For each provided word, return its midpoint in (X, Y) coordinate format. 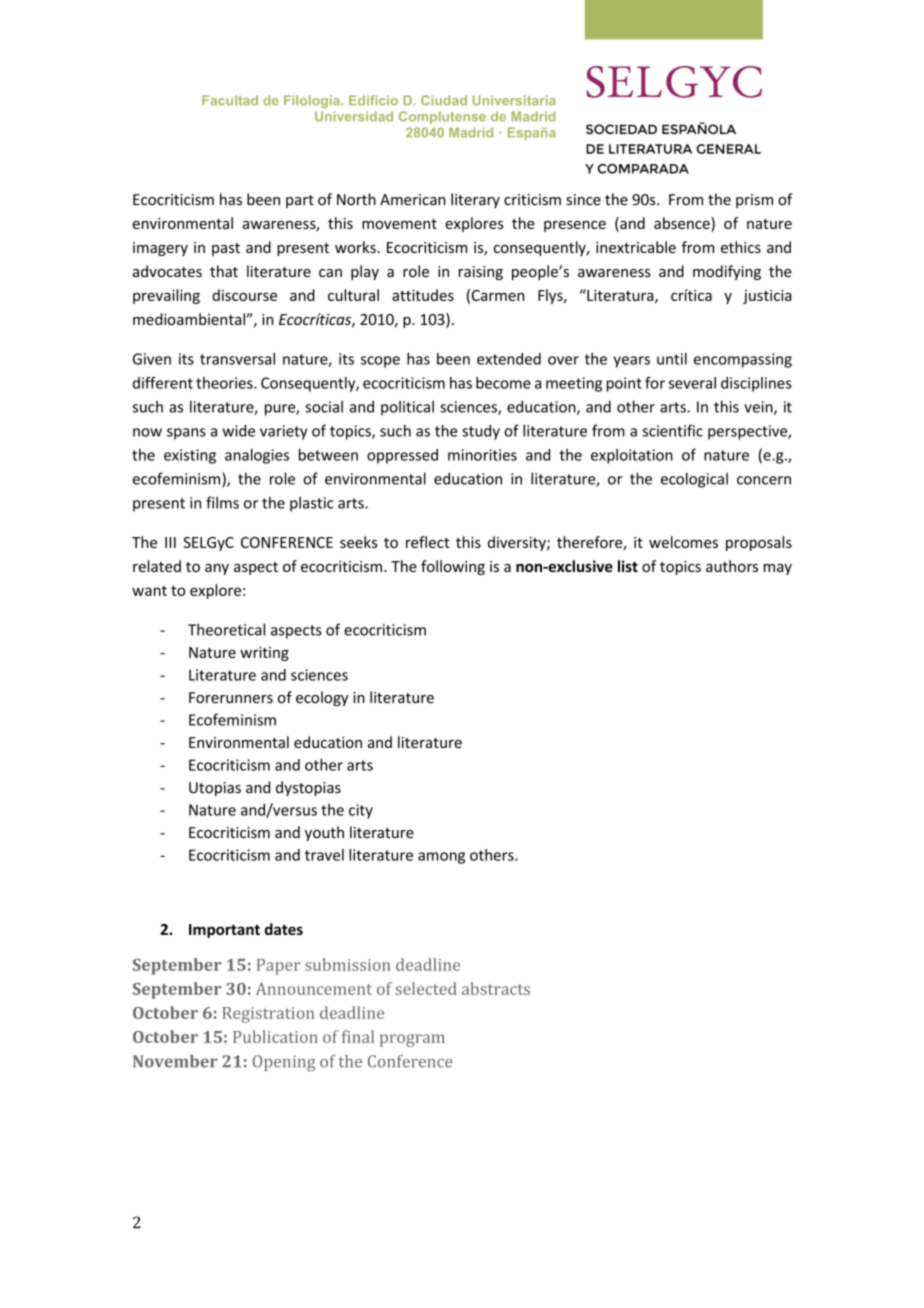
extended (509, 359)
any (217, 569)
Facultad (230, 100)
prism (754, 201)
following (453, 567)
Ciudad (444, 100)
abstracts (496, 988)
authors (732, 566)
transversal (237, 359)
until (672, 359)
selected (426, 988)
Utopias (215, 789)
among (441, 858)
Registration (268, 1015)
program (412, 1040)
